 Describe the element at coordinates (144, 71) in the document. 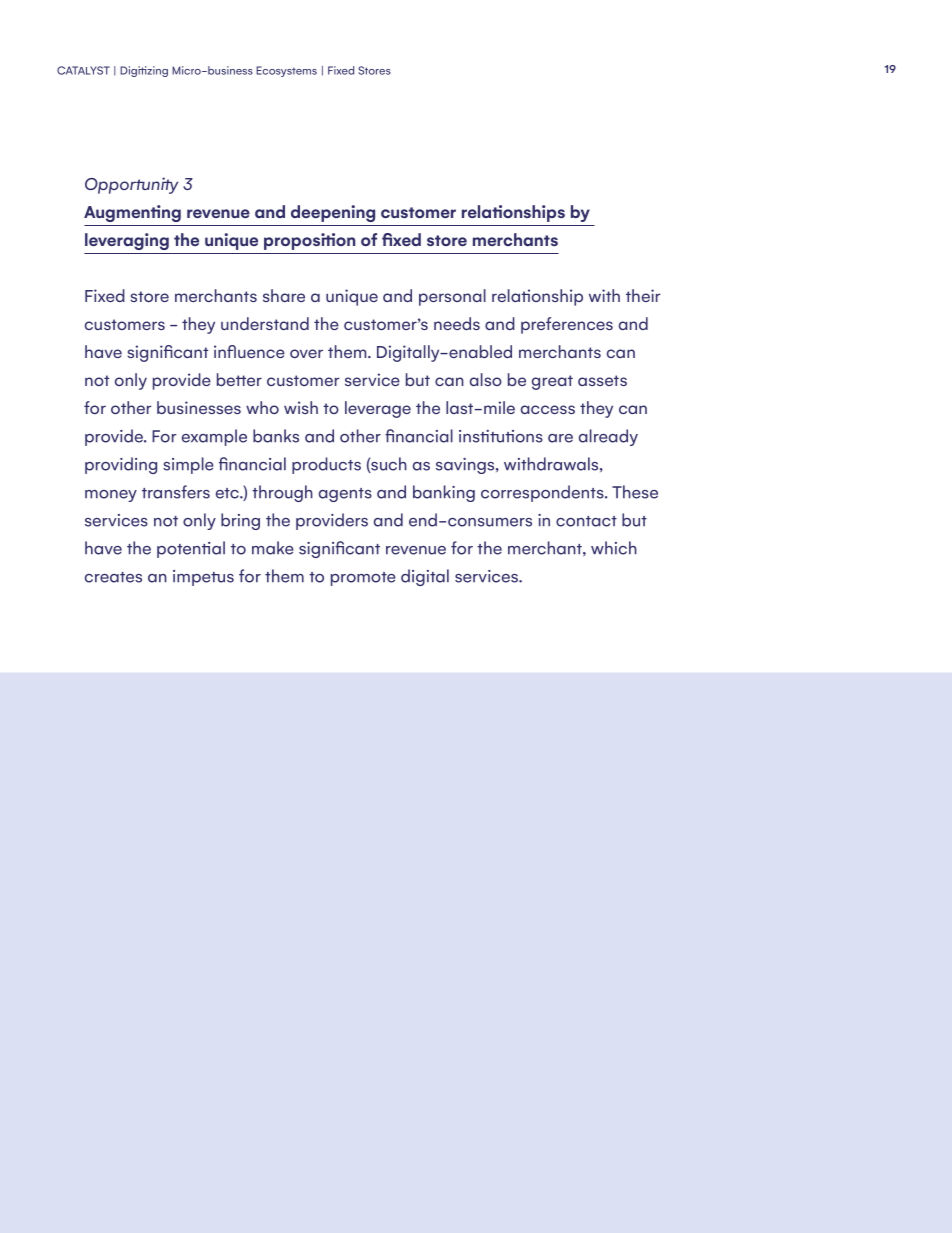

I see `Digitizing` at that location.
